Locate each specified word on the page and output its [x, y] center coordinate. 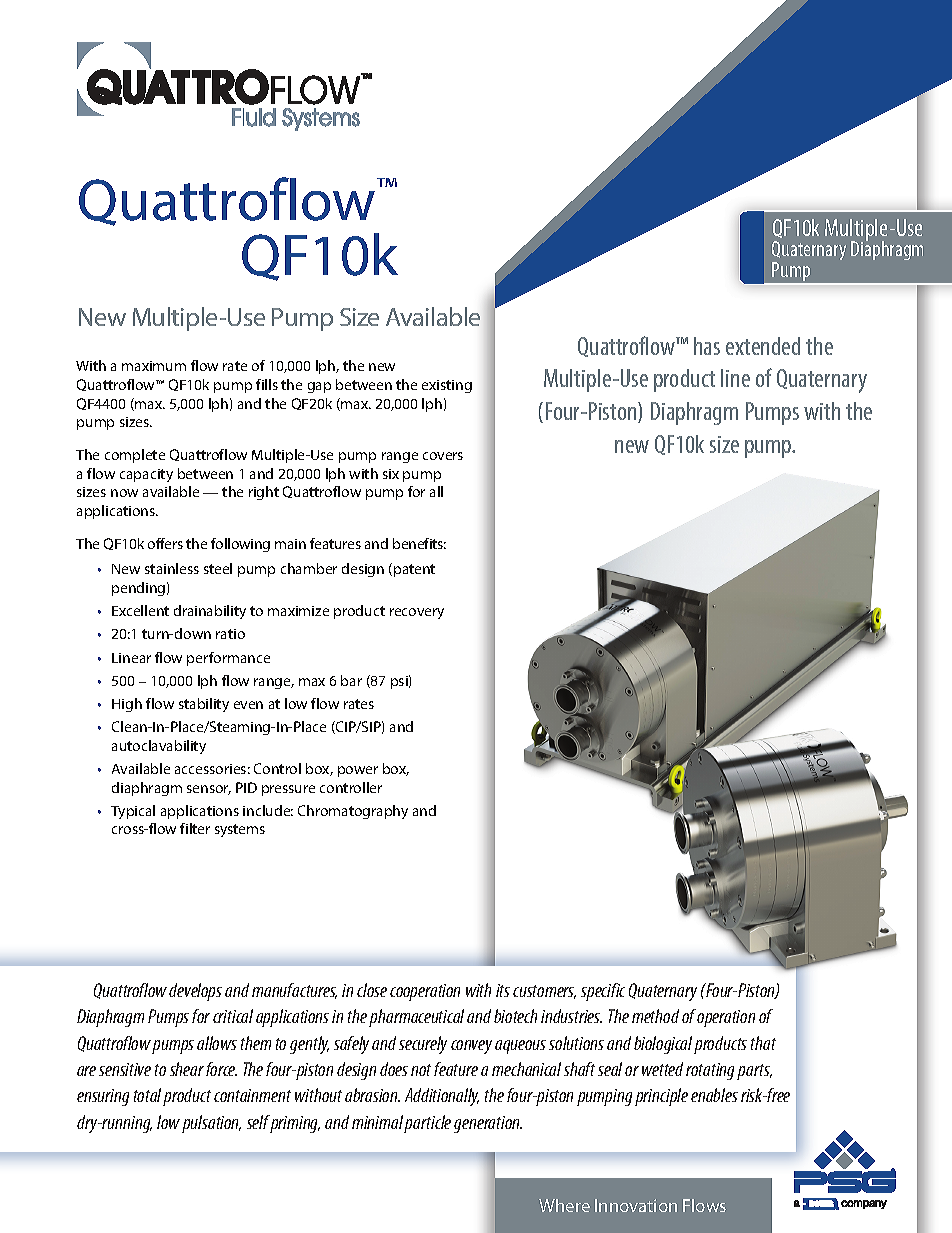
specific [603, 992]
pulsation [211, 1124]
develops [195, 992]
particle [427, 1124]
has [707, 346]
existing [447, 386]
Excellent [140, 610]
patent [414, 570]
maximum [154, 366]
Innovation [636, 1205]
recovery [417, 613]
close [372, 990]
